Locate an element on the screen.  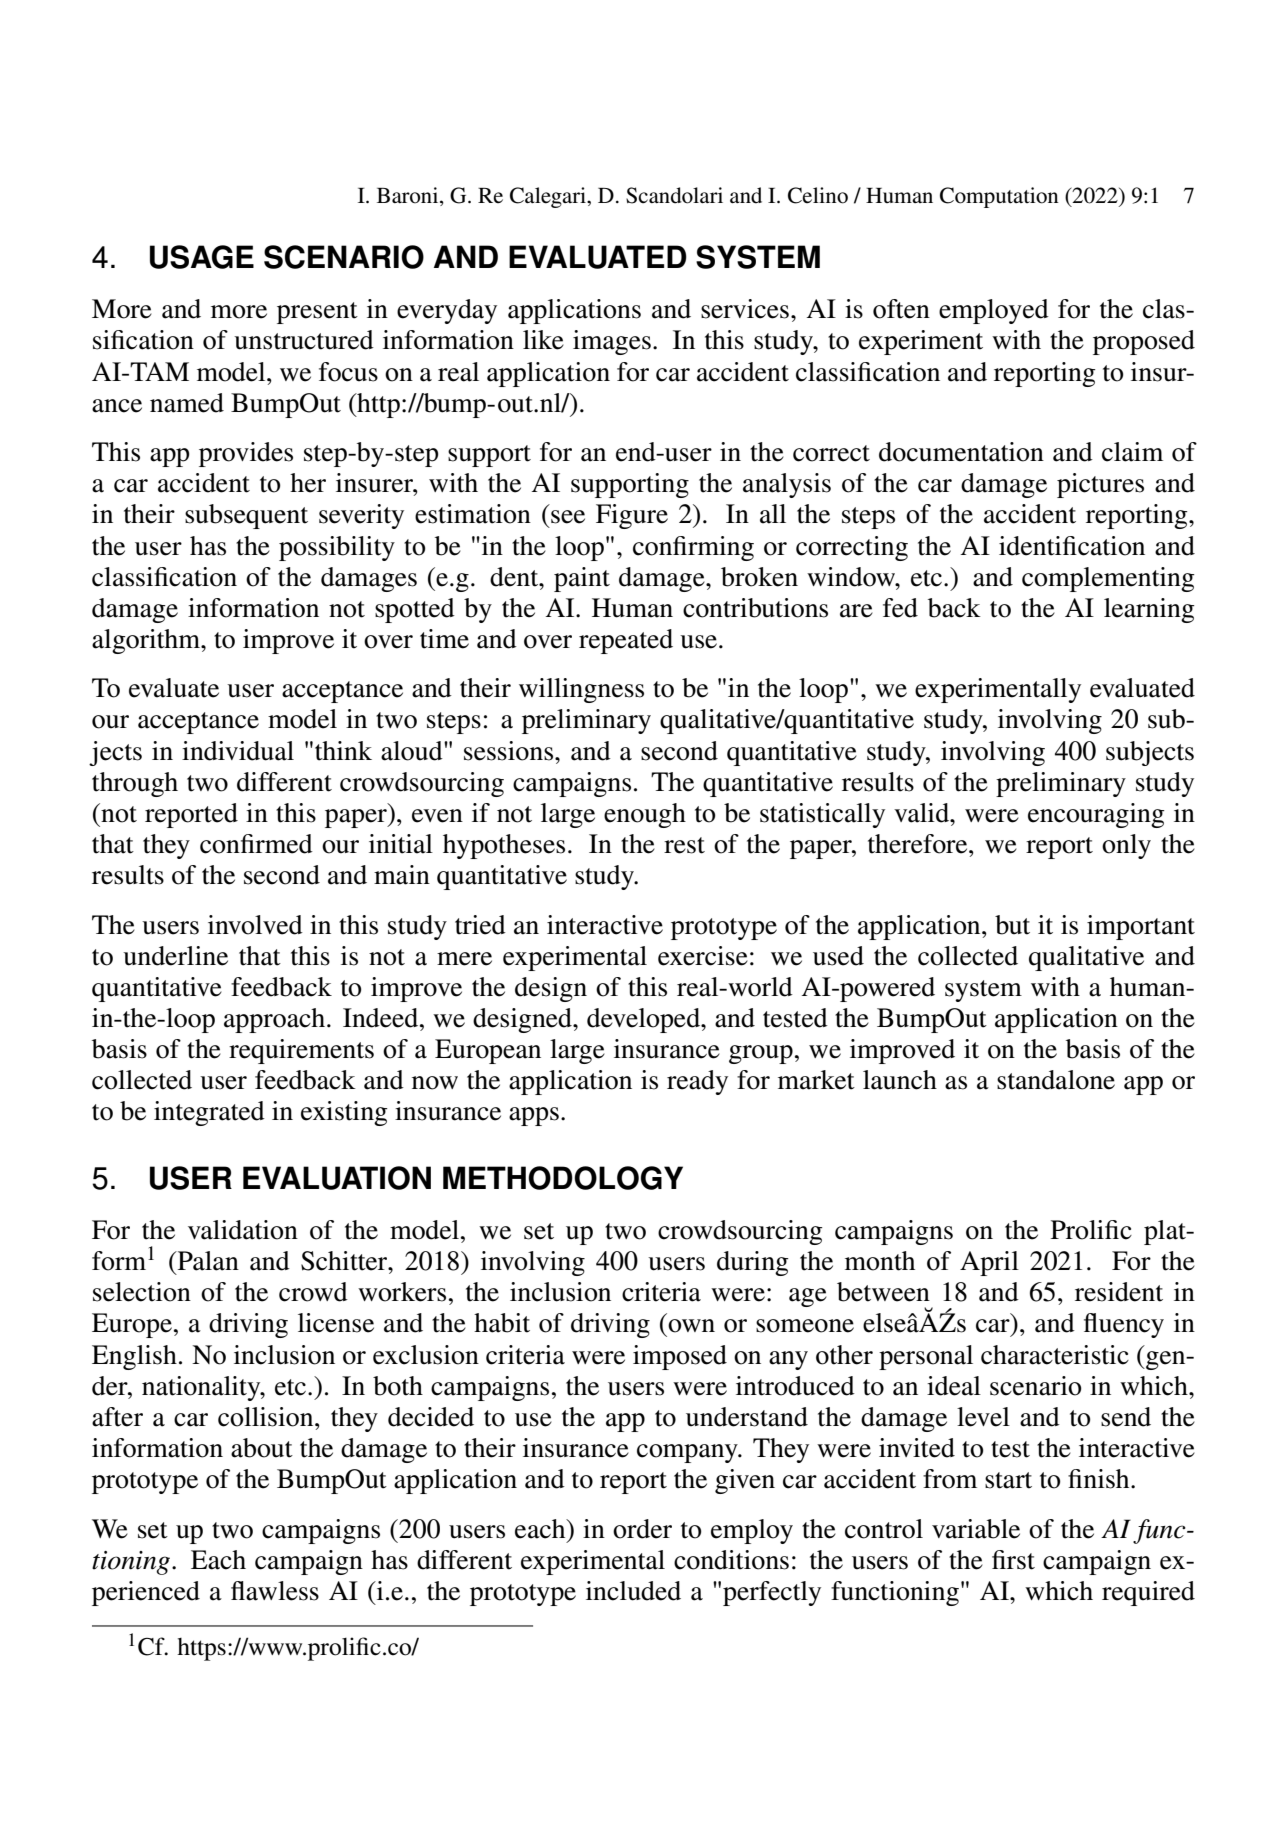
Computation is located at coordinates (999, 197).
